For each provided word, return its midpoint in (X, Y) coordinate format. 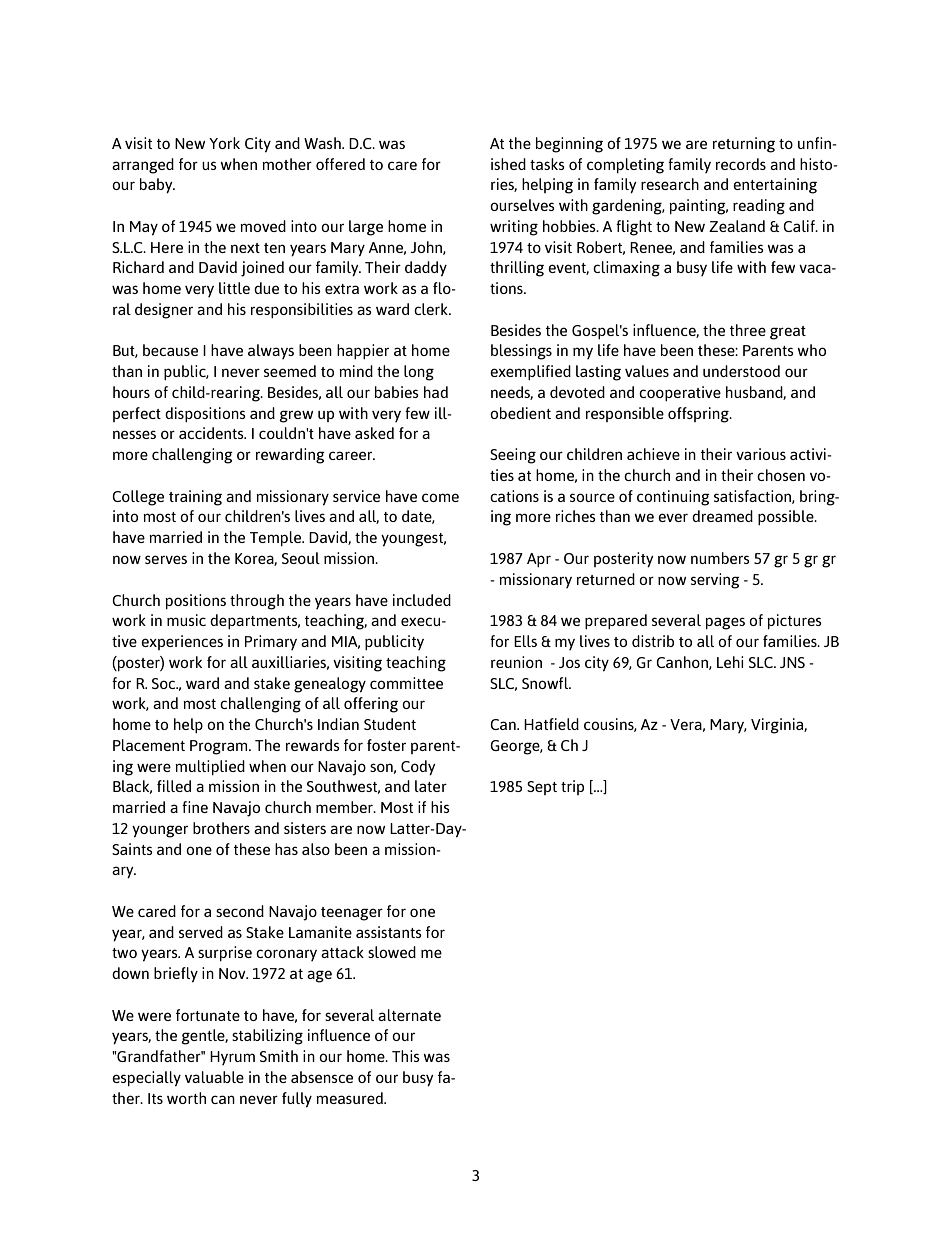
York (224, 143)
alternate (409, 1015)
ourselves (522, 205)
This (406, 1056)
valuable (214, 1077)
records (741, 164)
